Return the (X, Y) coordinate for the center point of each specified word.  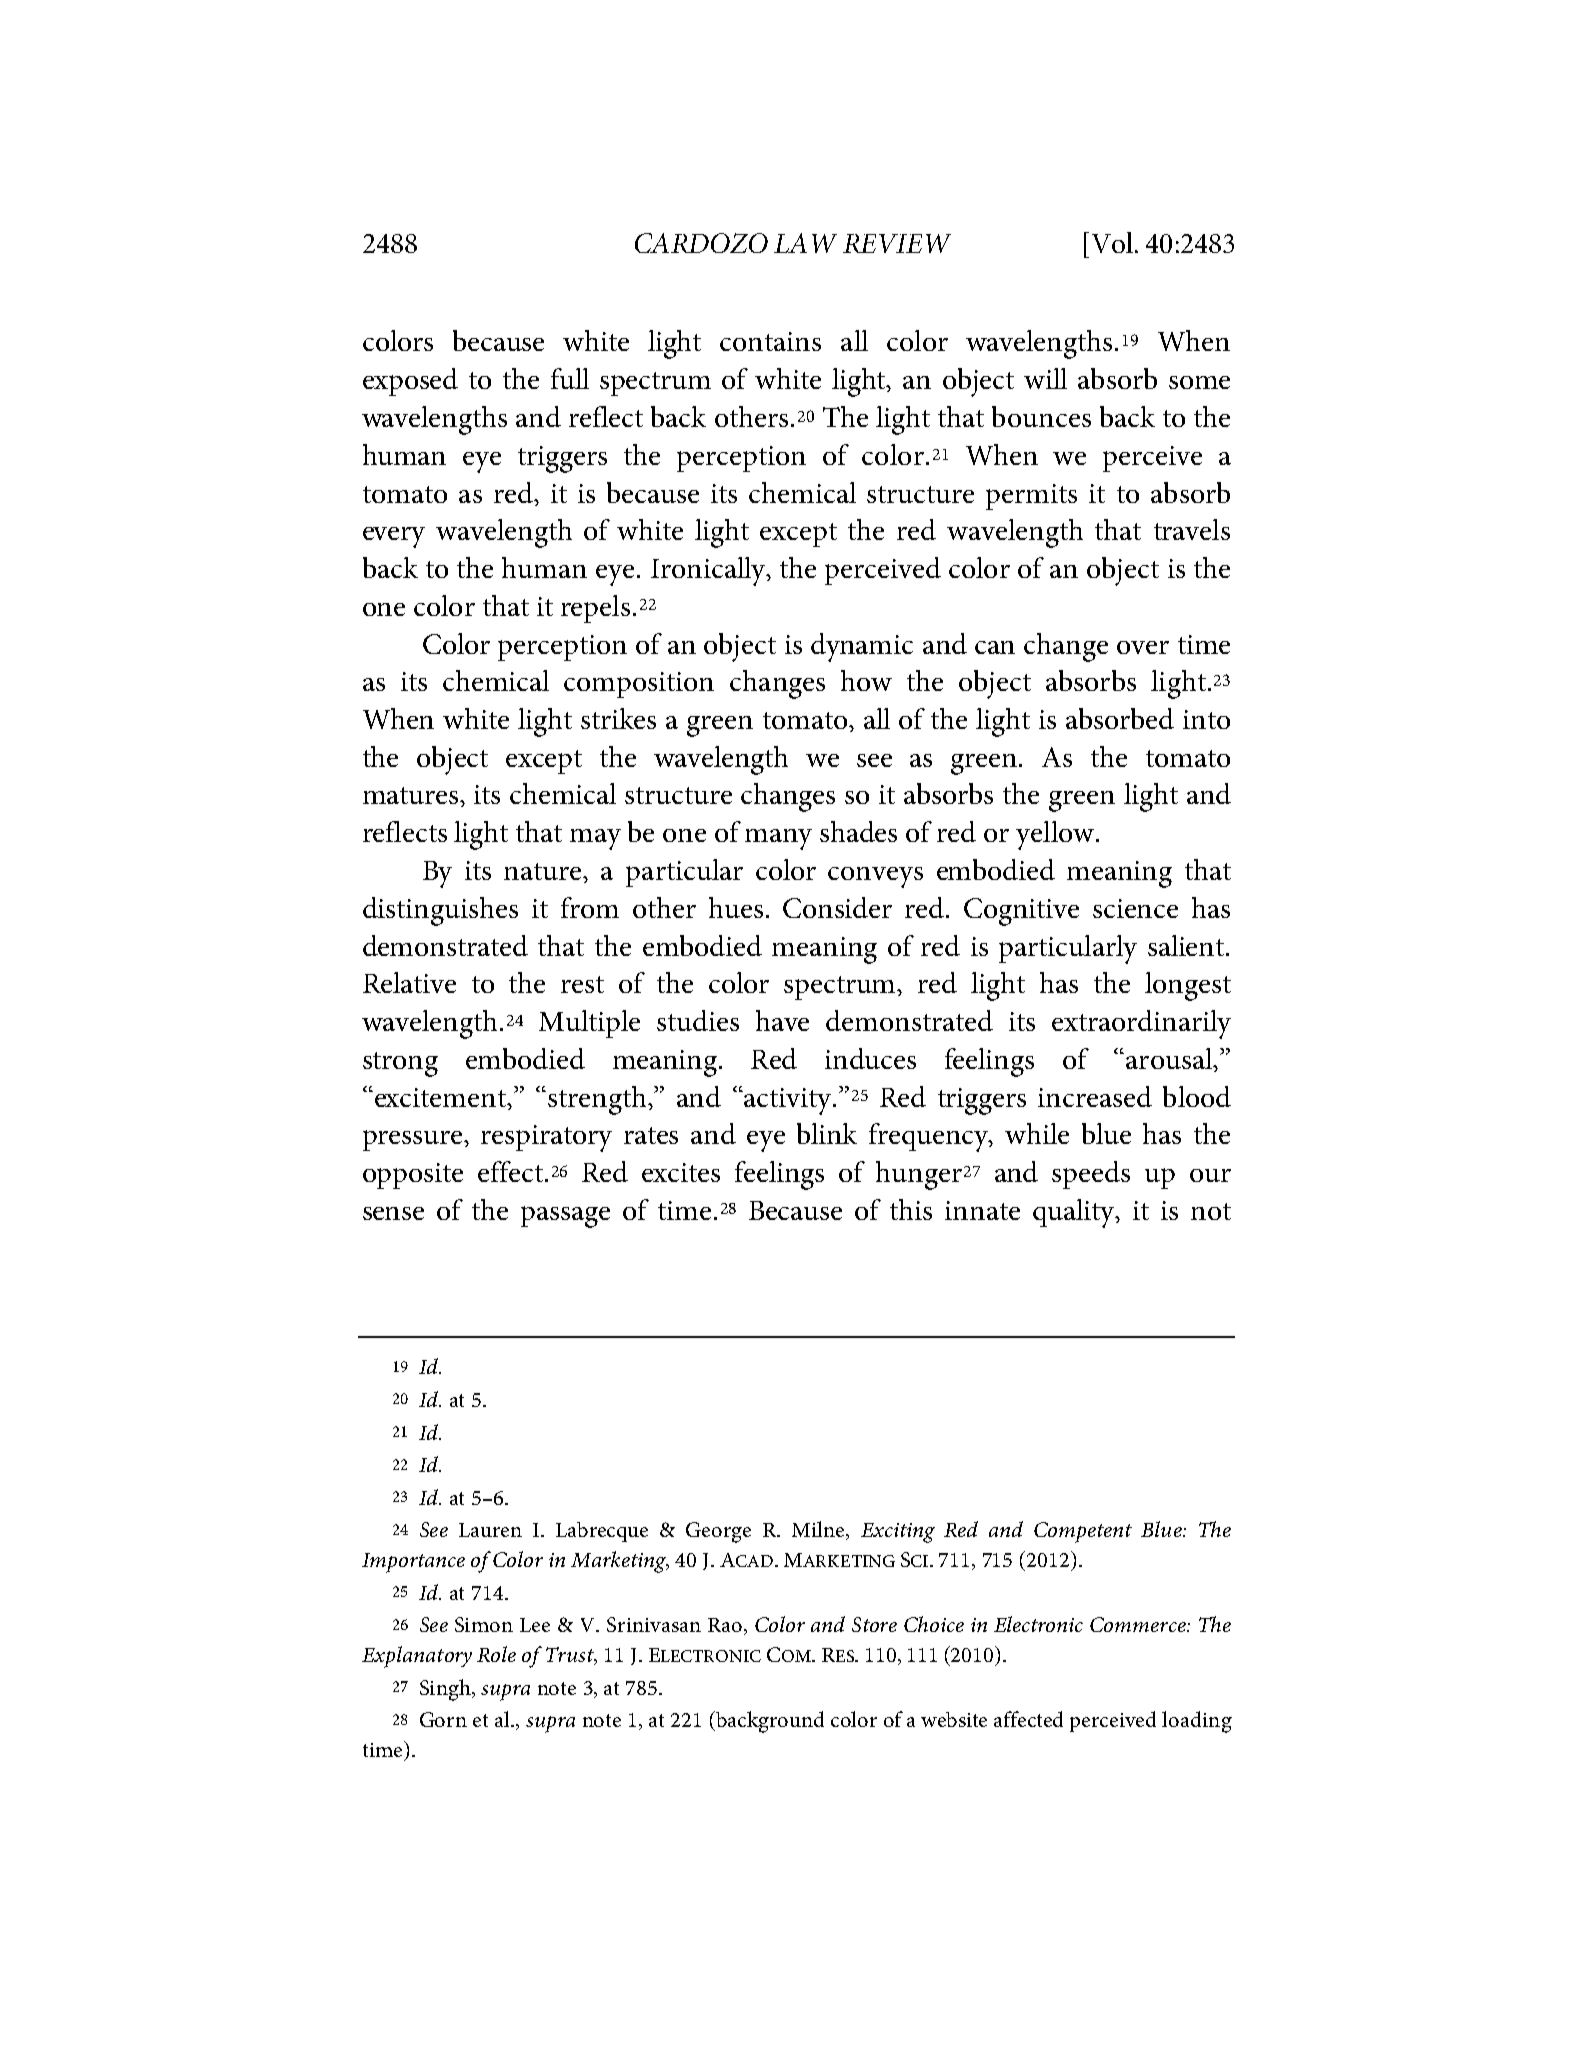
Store (874, 1624)
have (782, 1020)
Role (496, 1654)
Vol (1112, 242)
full (570, 378)
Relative (409, 982)
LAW (805, 243)
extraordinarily (1141, 1024)
